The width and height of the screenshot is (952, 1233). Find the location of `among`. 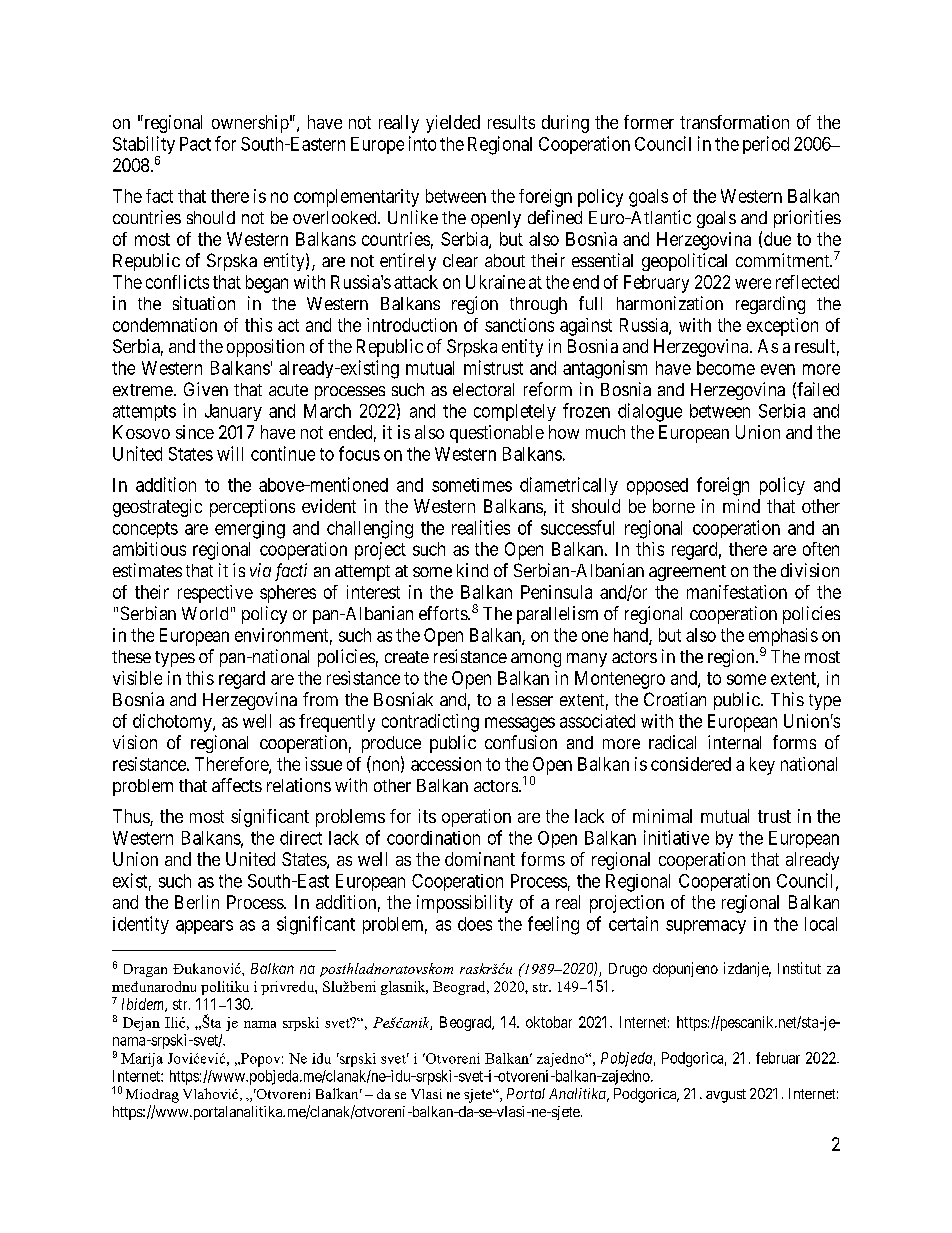

among is located at coordinates (536, 660).
